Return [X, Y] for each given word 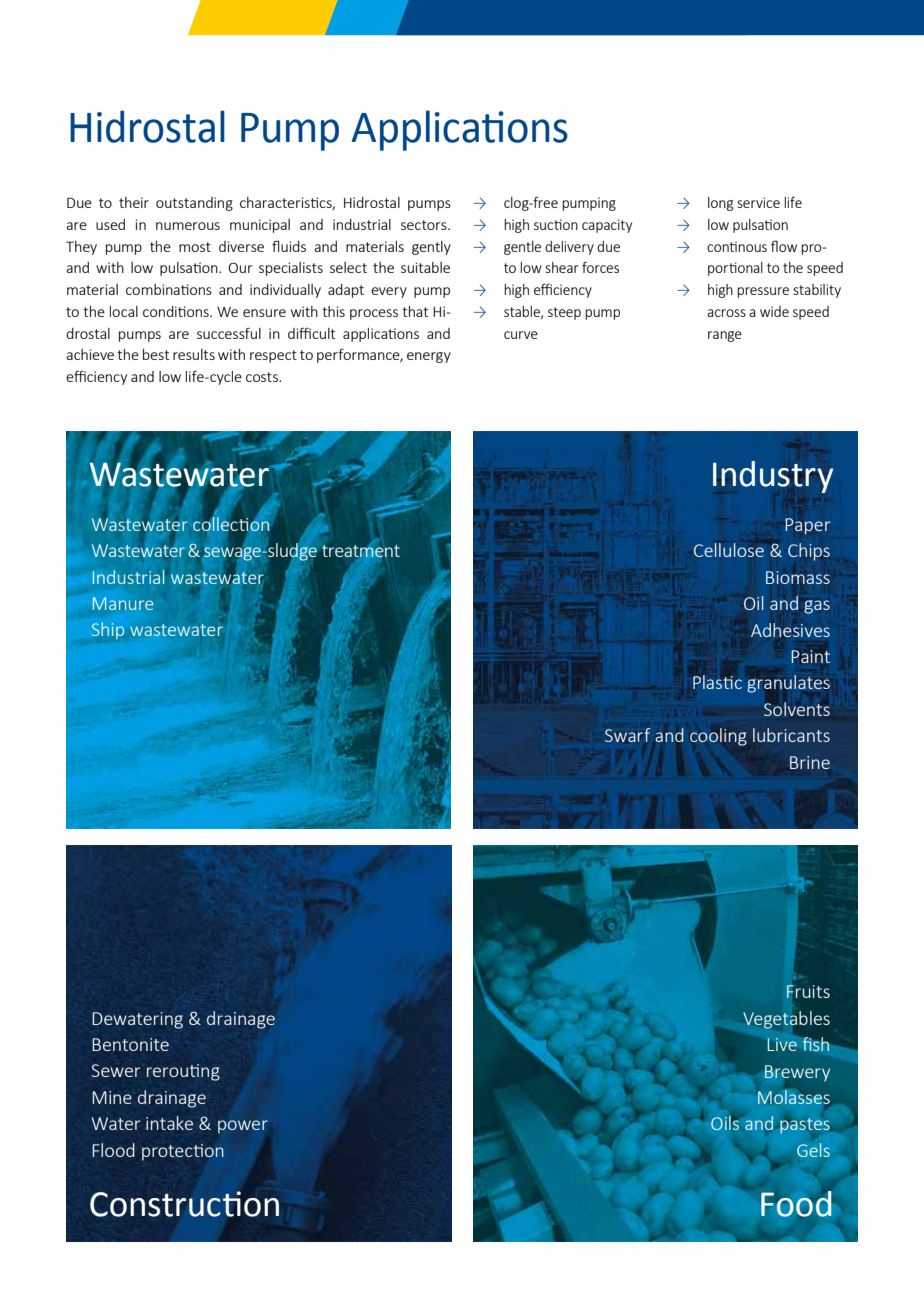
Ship [108, 630]
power [243, 1127]
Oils [725, 1122]
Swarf [627, 735]
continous [737, 246]
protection [183, 1152]
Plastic [717, 682]
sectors [425, 225]
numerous [188, 226]
